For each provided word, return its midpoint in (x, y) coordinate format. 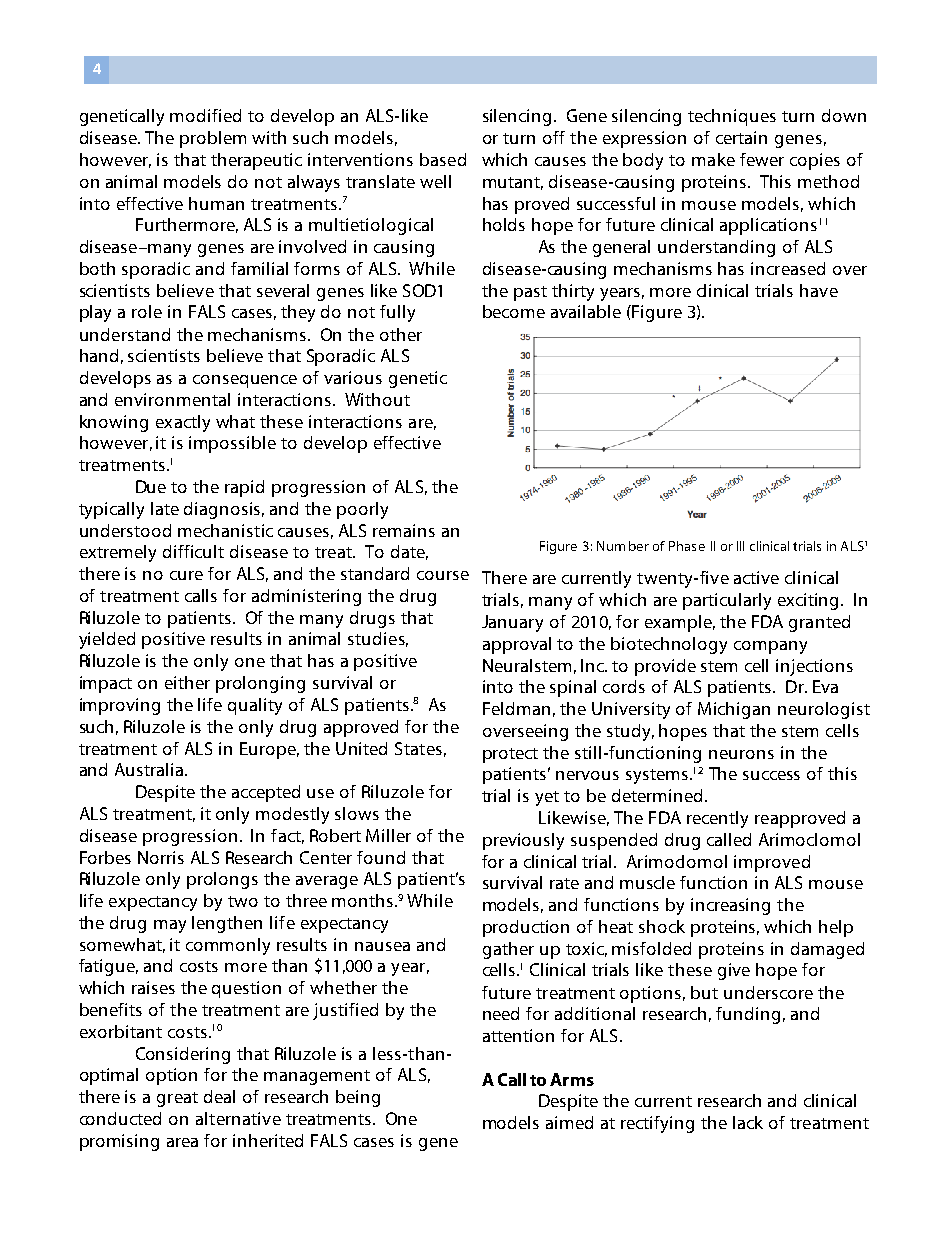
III (740, 546)
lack (748, 1122)
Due (151, 486)
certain (741, 137)
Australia (149, 769)
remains (404, 530)
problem (213, 139)
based (443, 159)
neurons (741, 754)
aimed (569, 1122)
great (177, 1099)
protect (510, 755)
